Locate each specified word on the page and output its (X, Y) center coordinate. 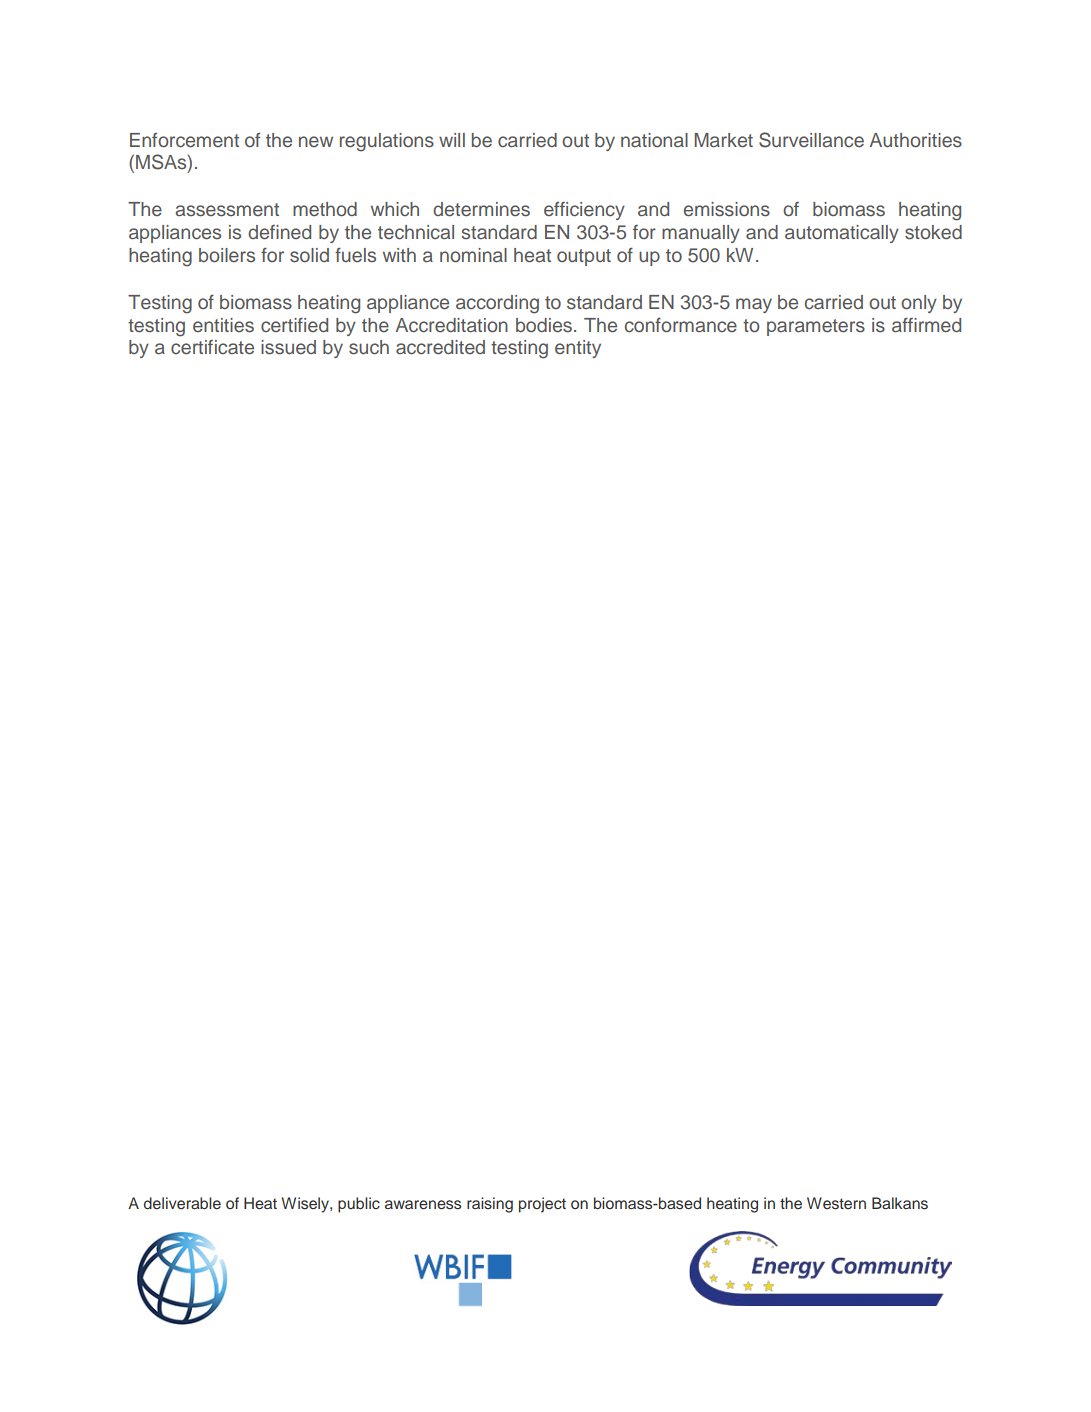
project (542, 1205)
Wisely (306, 1205)
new (316, 141)
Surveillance (811, 140)
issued (288, 347)
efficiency (584, 210)
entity (578, 349)
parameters (816, 327)
